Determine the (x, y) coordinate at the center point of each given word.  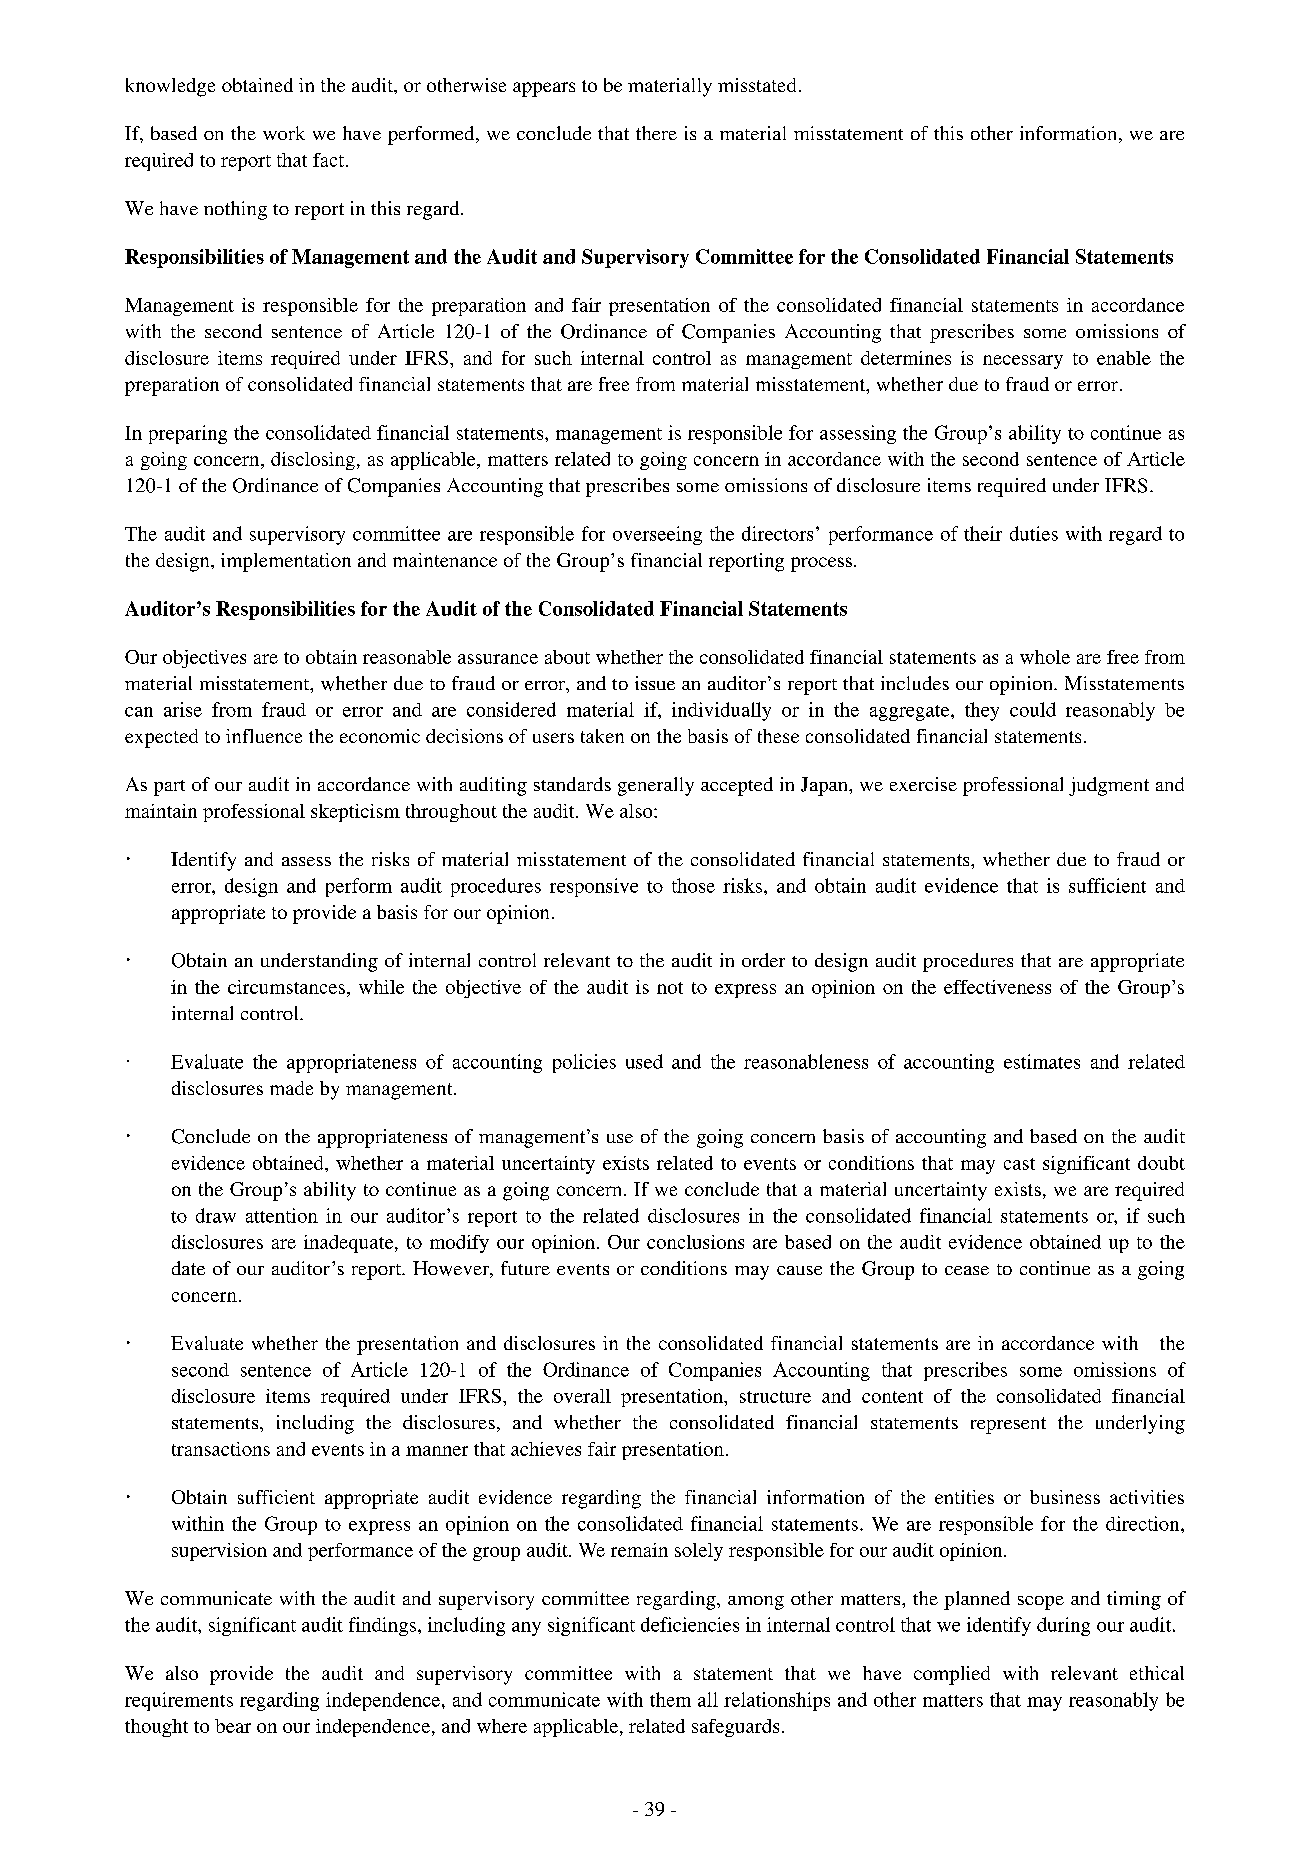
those (693, 885)
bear (233, 1726)
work (284, 133)
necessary (1023, 362)
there (656, 133)
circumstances (286, 987)
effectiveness (997, 987)
